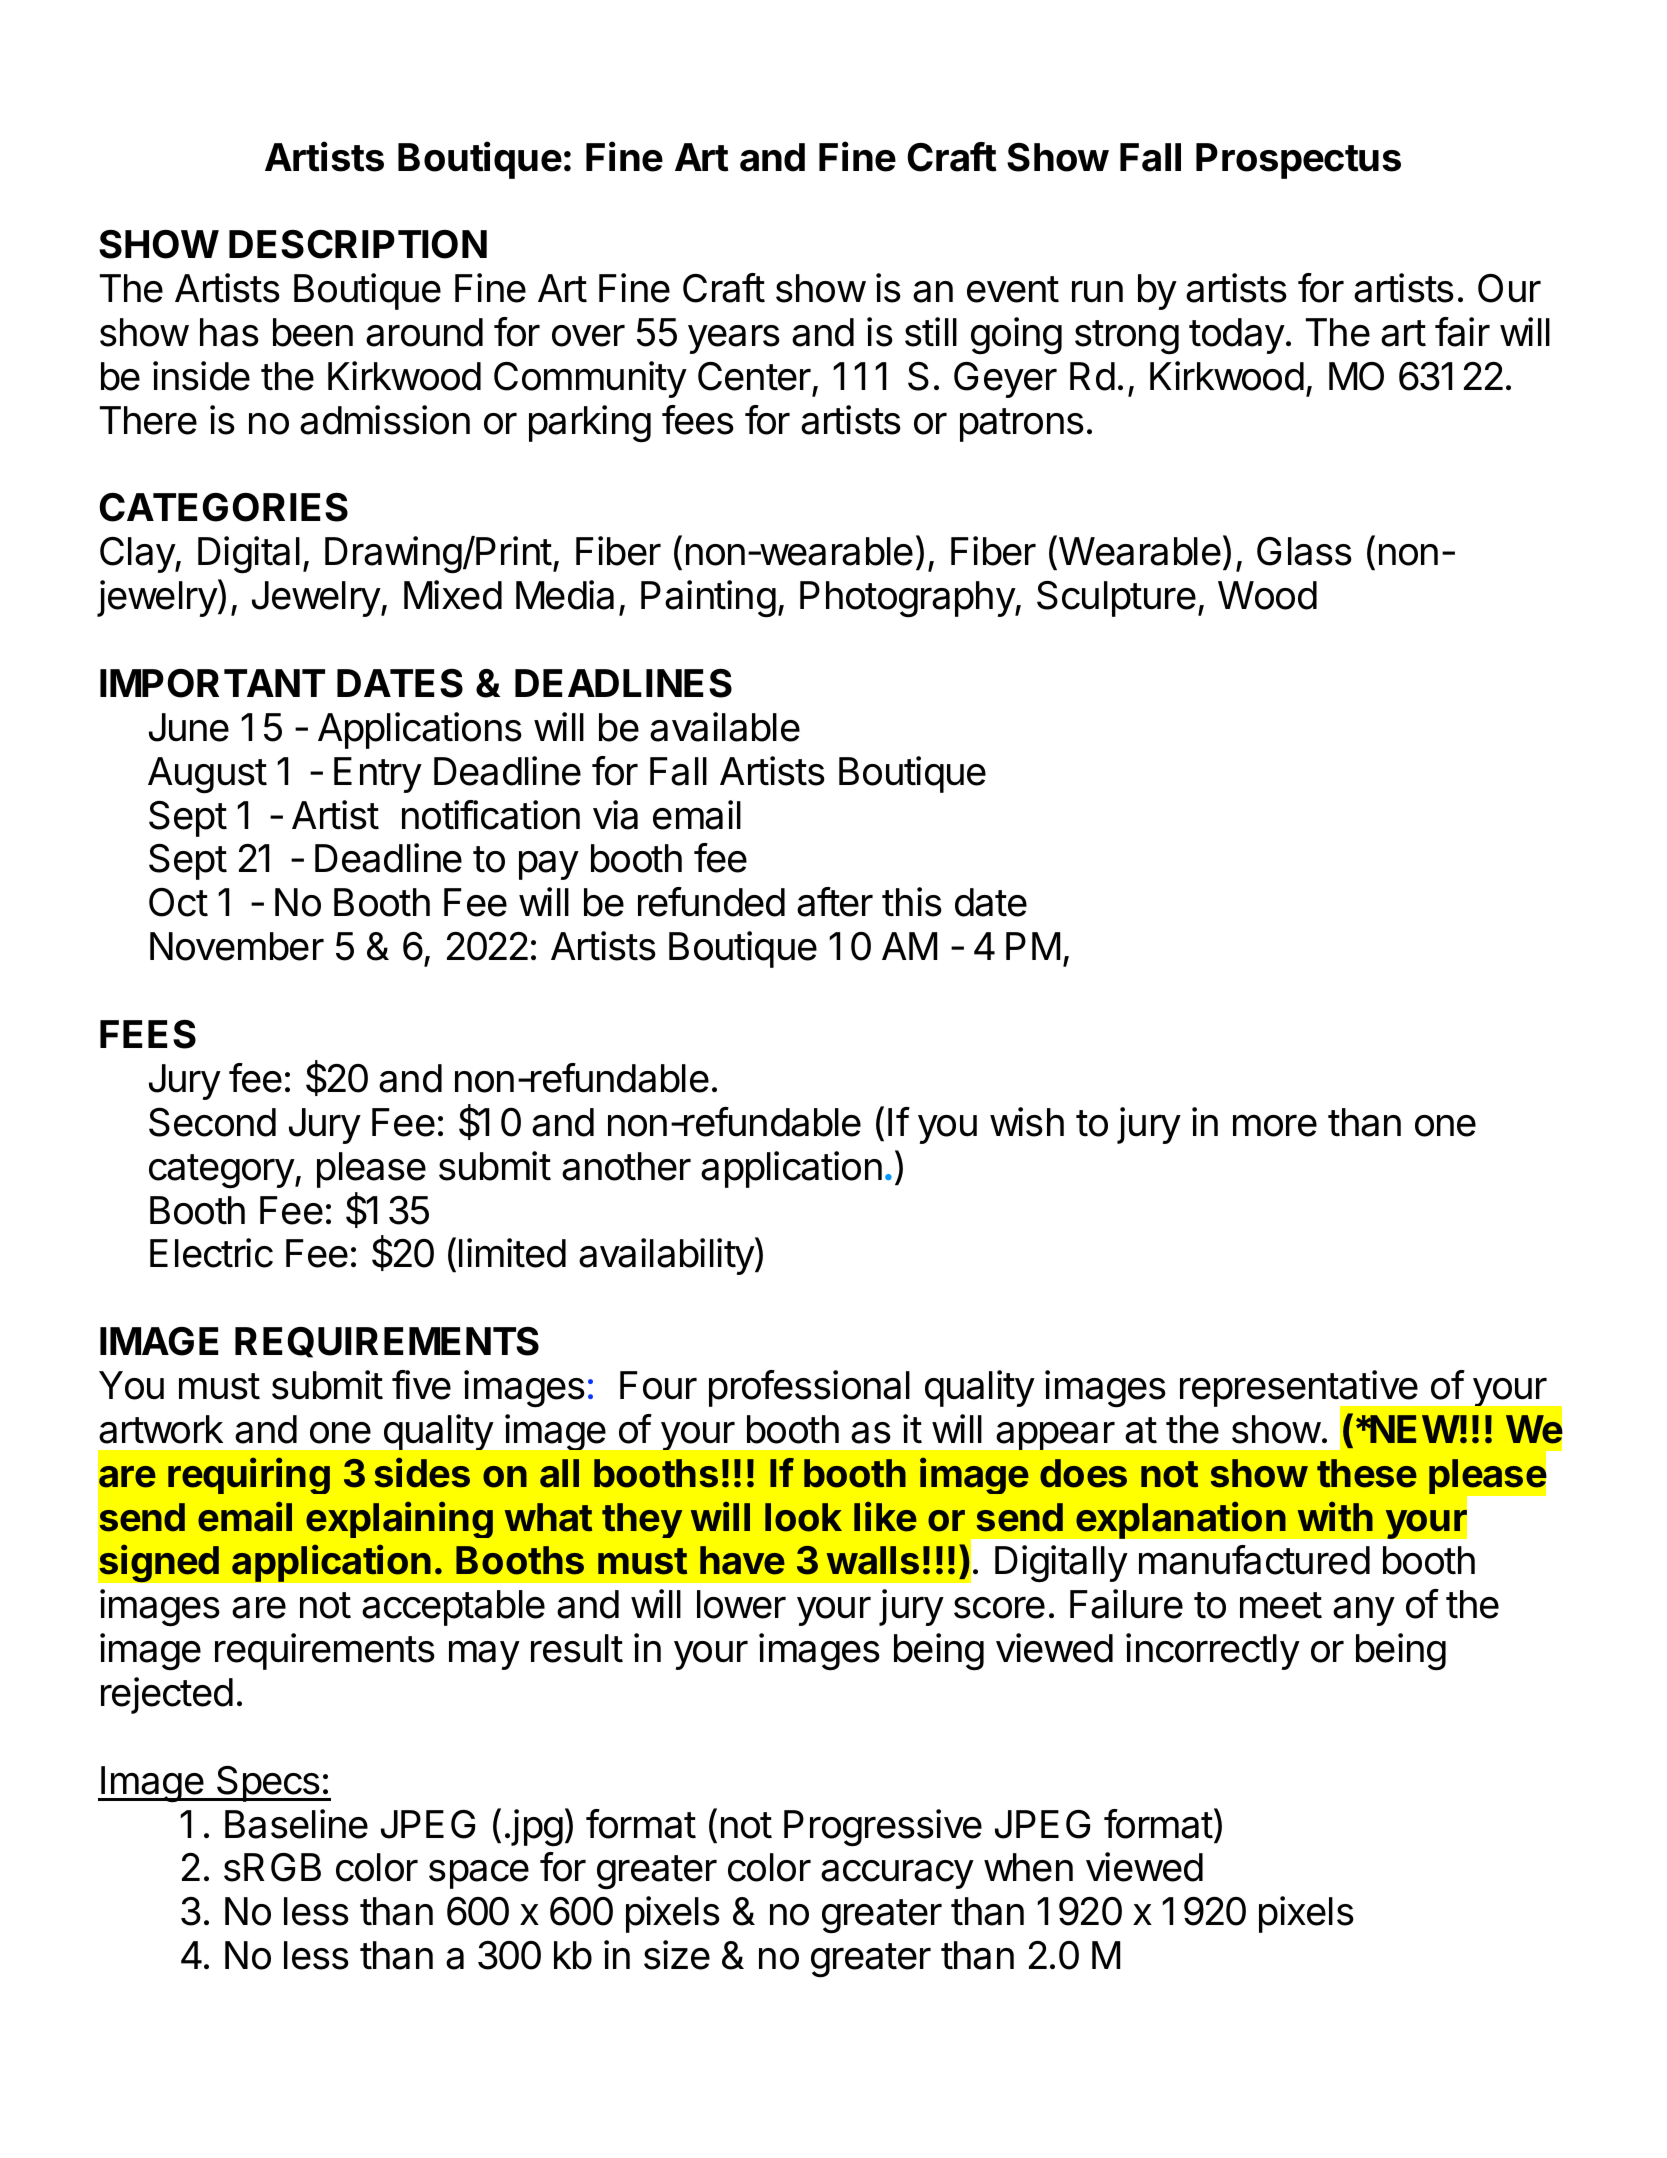 This page has width=1667, height=2158. Describe the element at coordinates (897, 1874) in the page. I see `accuracy` at that location.
